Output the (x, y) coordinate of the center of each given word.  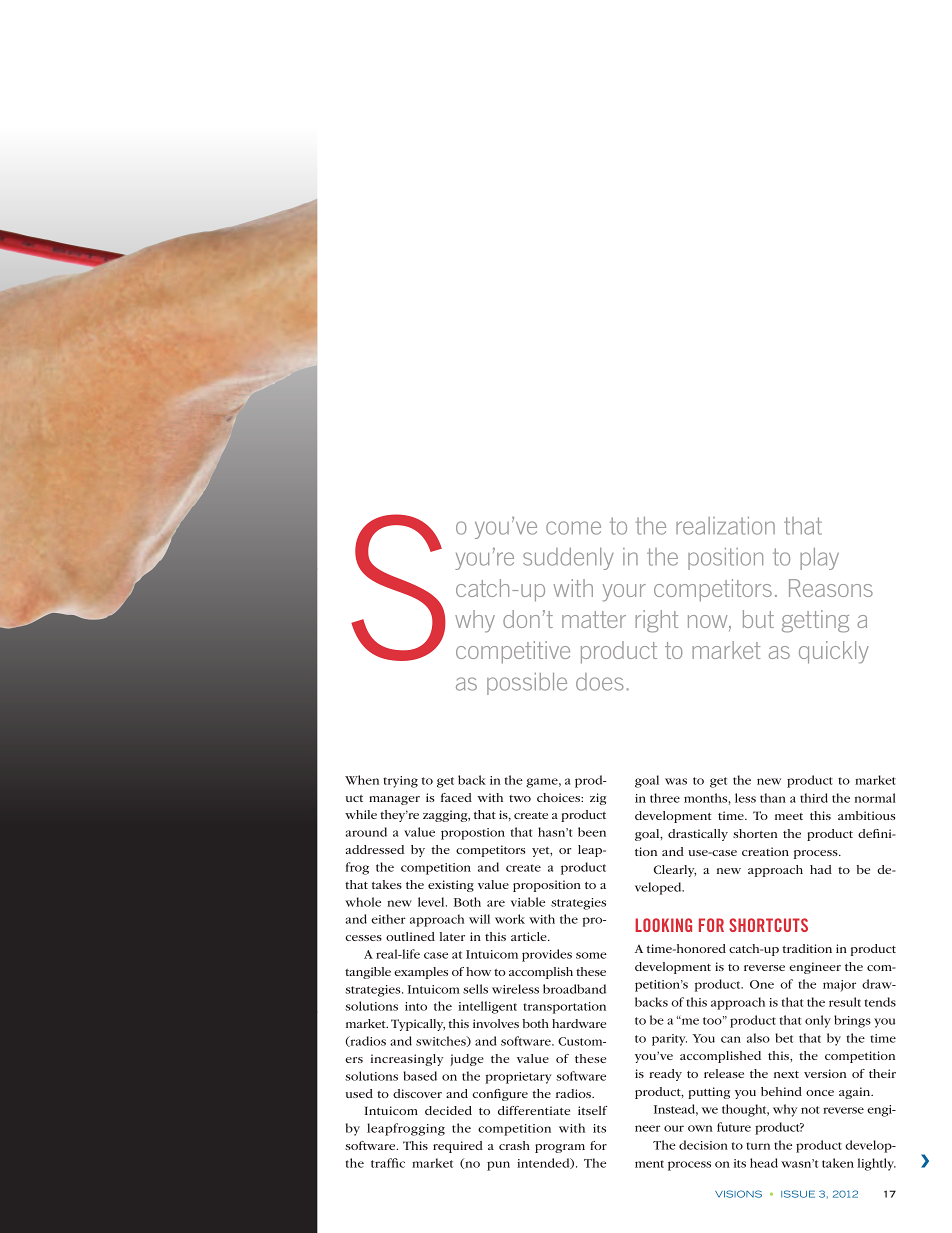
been (592, 832)
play (819, 559)
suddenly (568, 559)
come (573, 528)
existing (451, 886)
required (458, 1147)
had (821, 869)
